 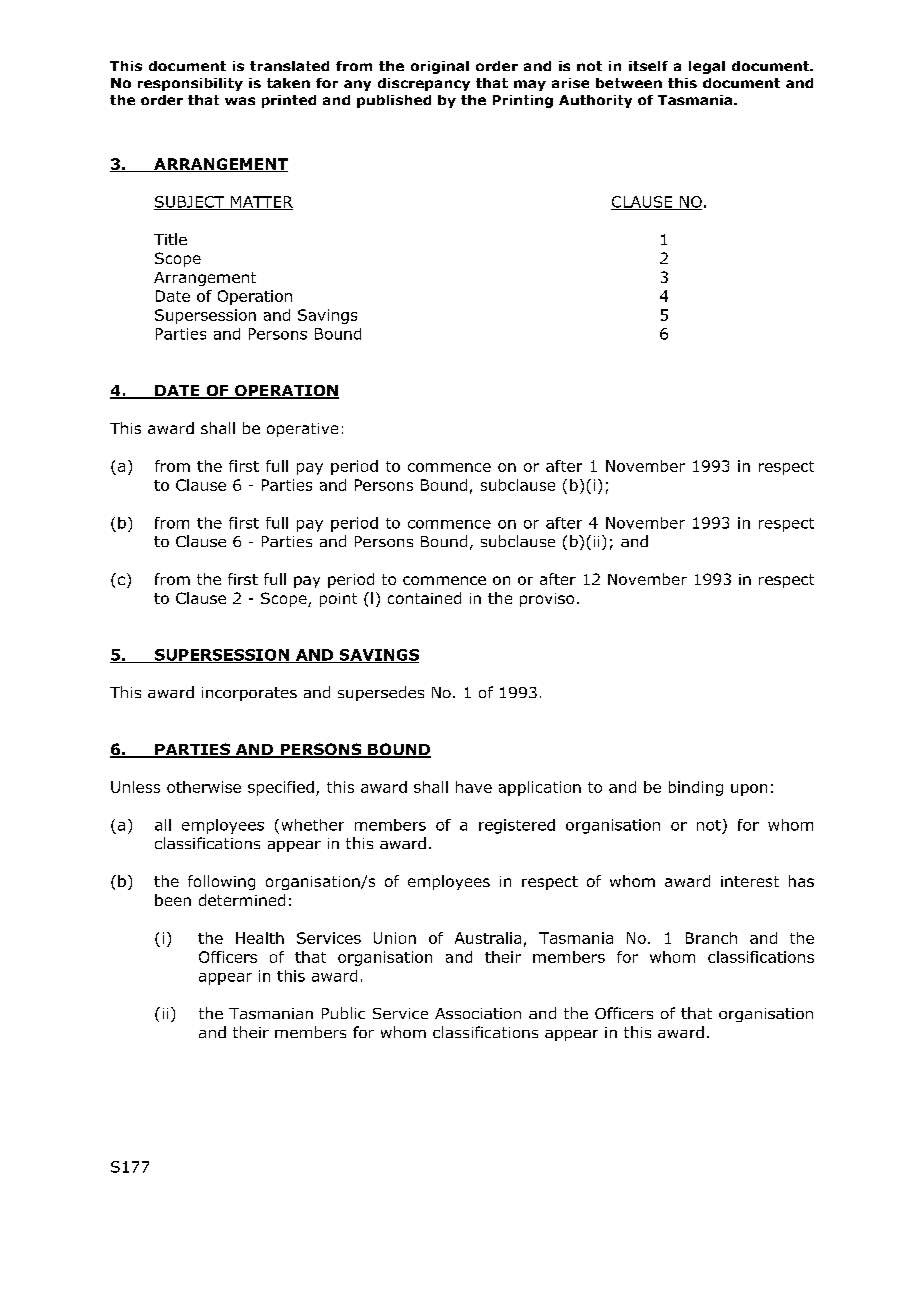 What do you see at coordinates (302, 430) in the document?
I see `operative` at bounding box center [302, 430].
